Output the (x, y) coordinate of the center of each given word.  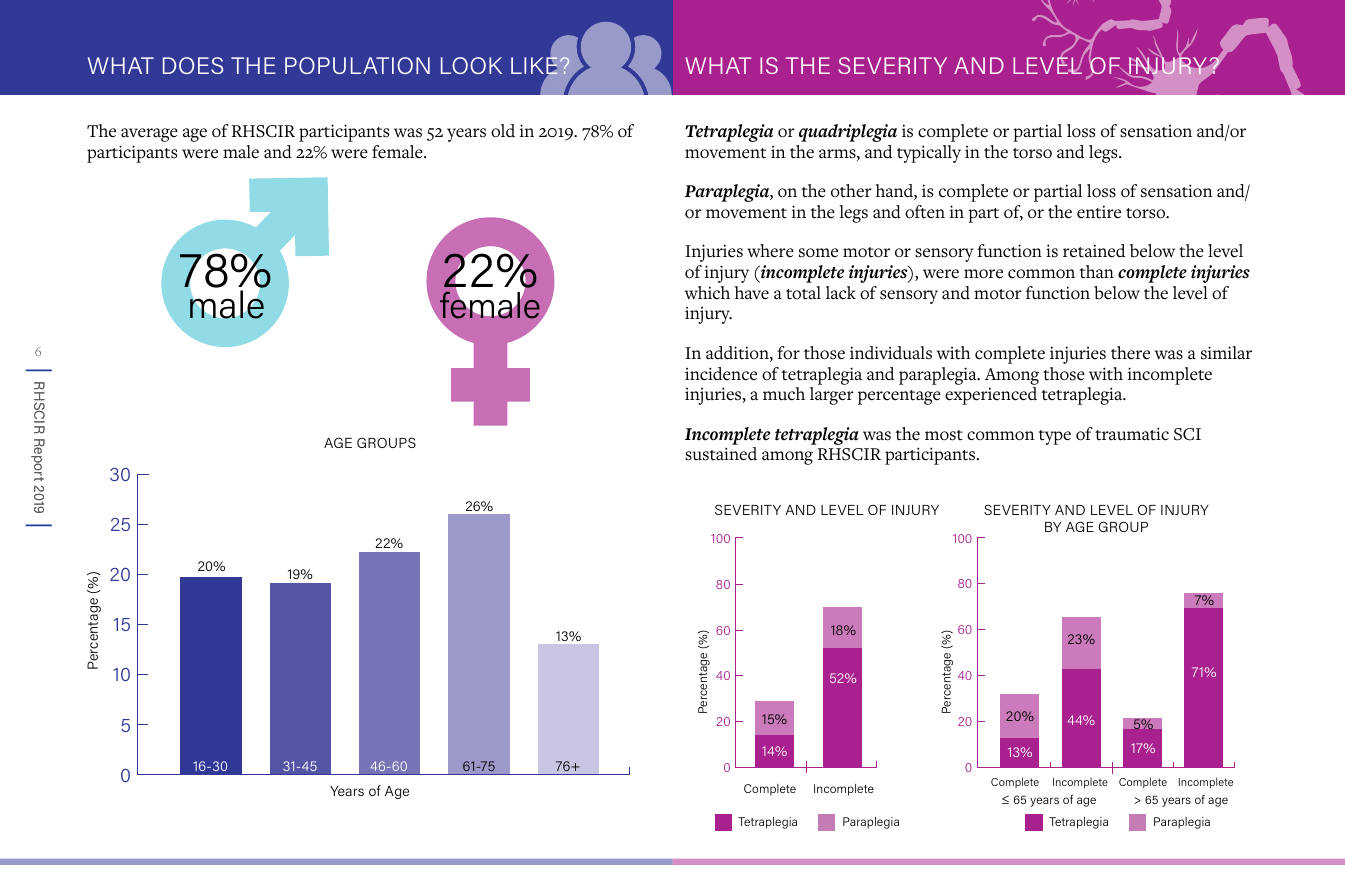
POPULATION (357, 65)
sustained (721, 454)
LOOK (471, 65)
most (944, 435)
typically (929, 154)
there (1130, 353)
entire (1099, 212)
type (1055, 437)
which (707, 293)
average (149, 135)
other (851, 191)
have (752, 293)
